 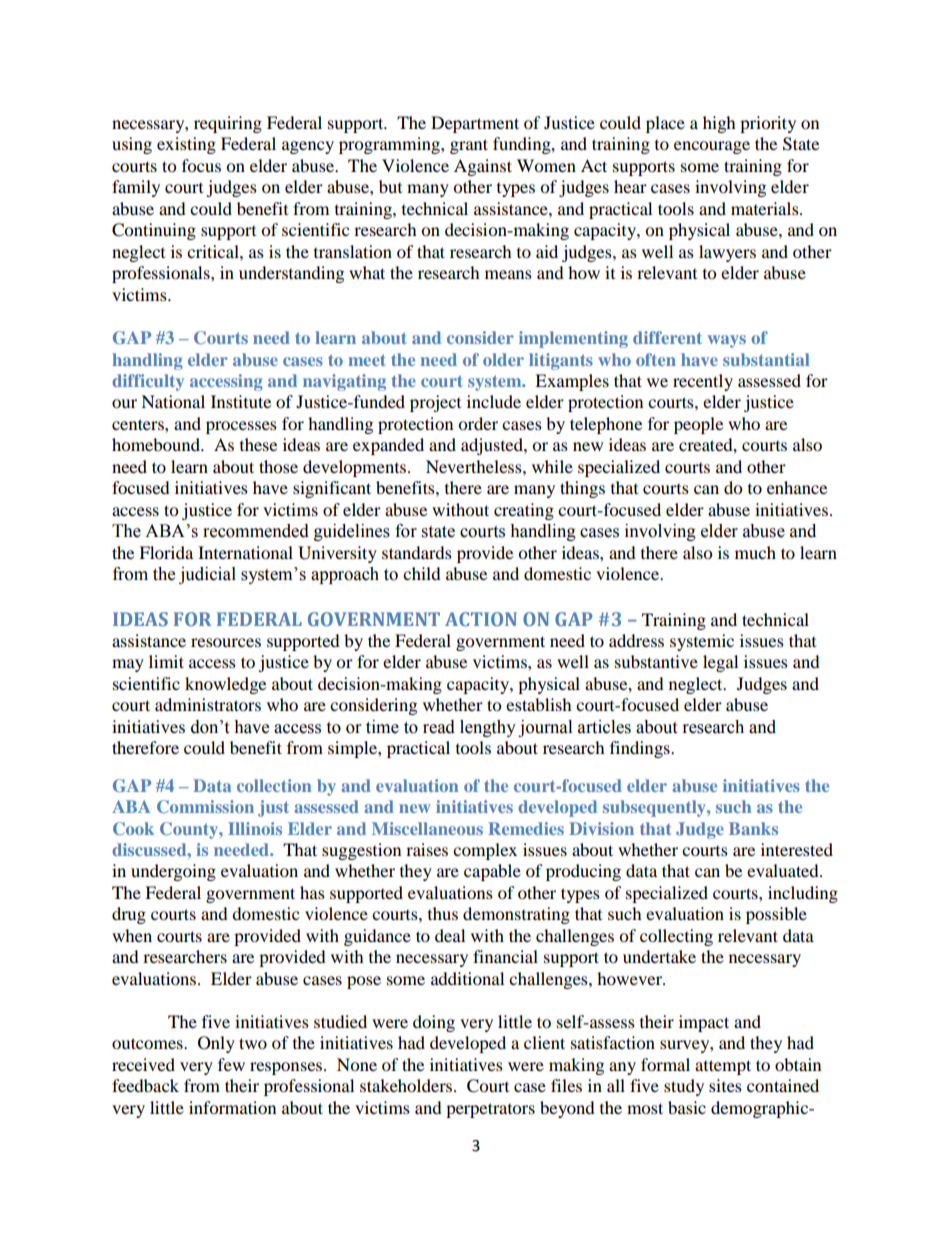 I want to click on recently, so click(x=703, y=382).
